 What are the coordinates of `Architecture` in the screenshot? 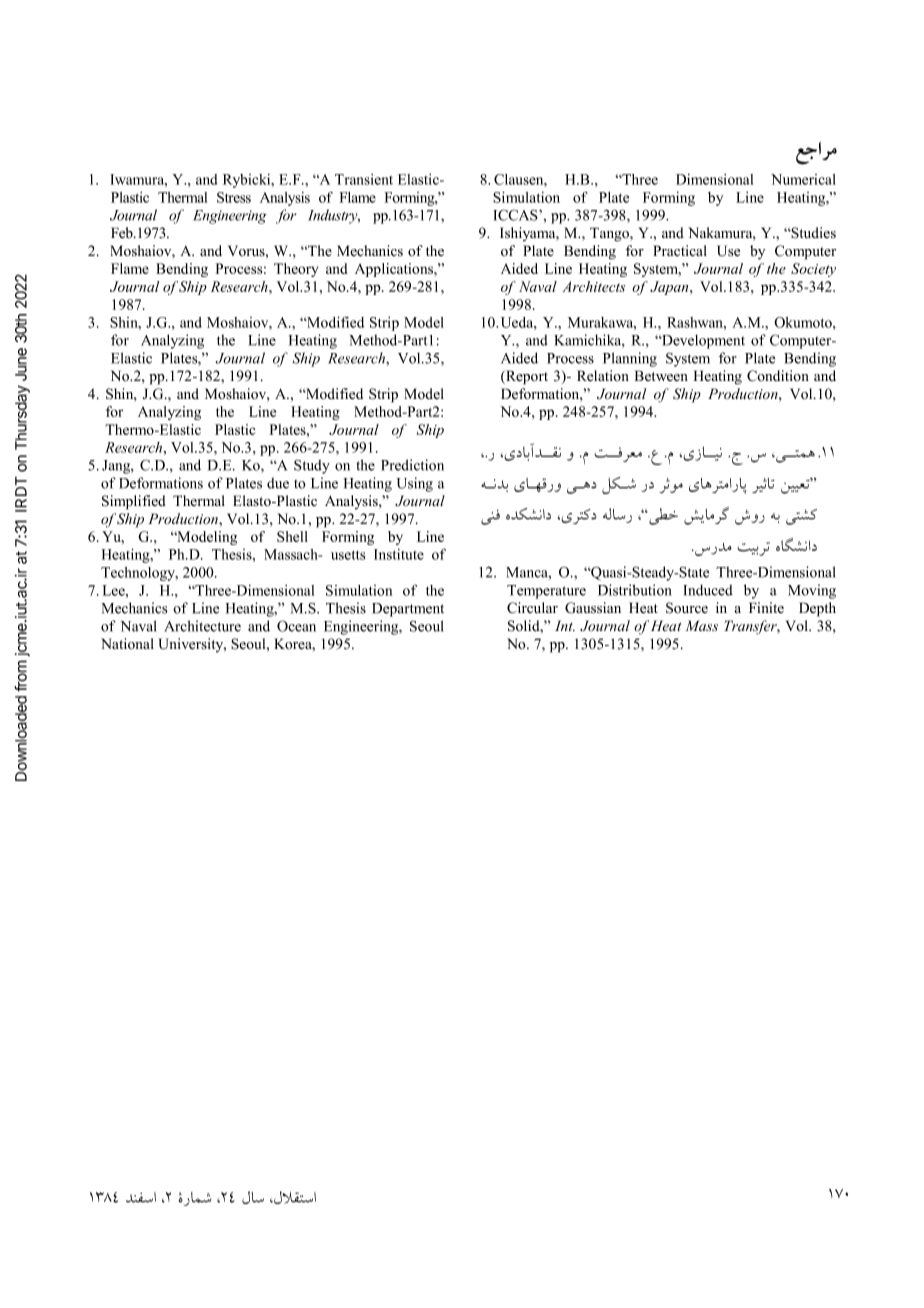 It's located at (202, 626).
